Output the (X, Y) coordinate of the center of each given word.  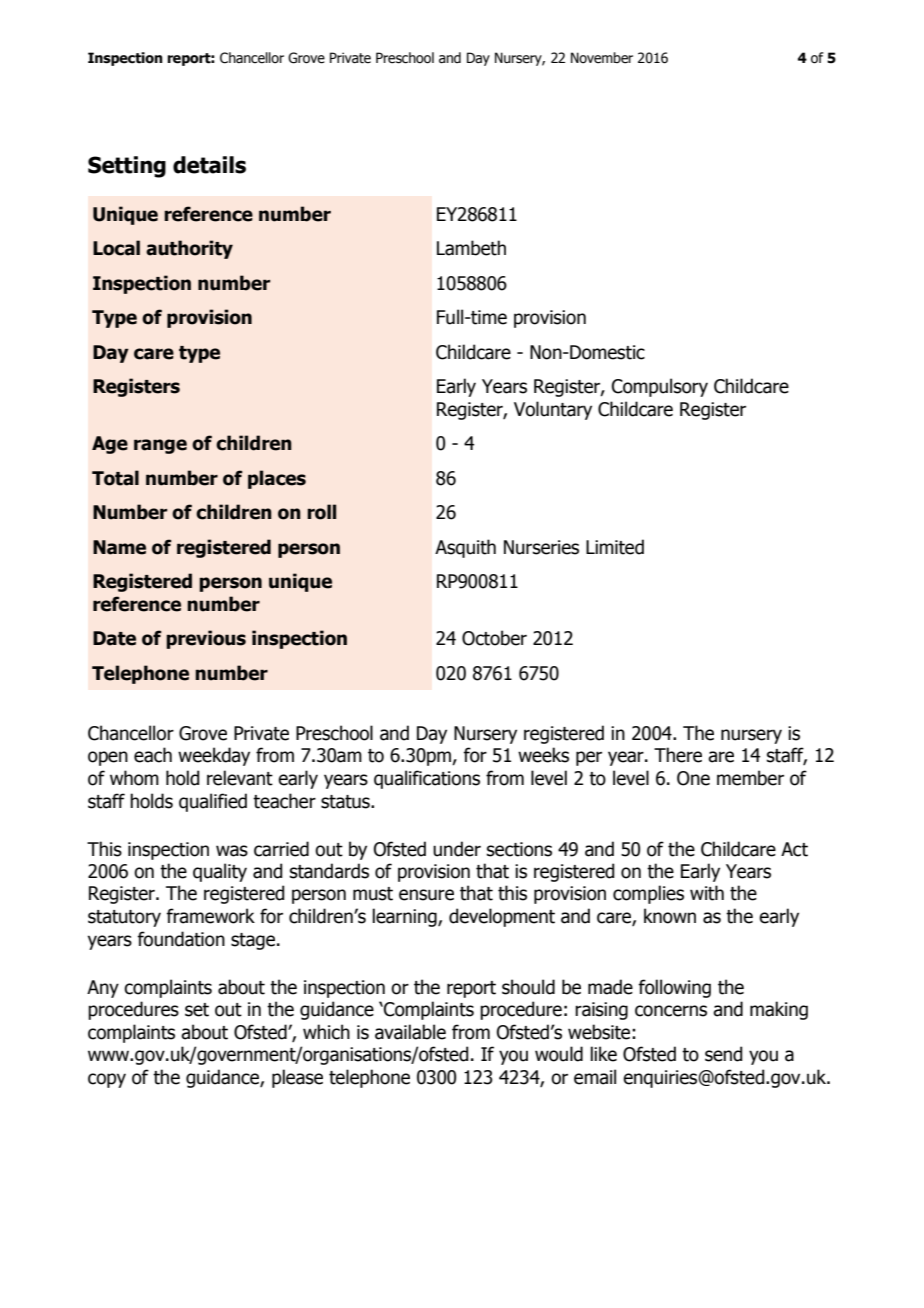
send (723, 1054)
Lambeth (471, 248)
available (410, 1032)
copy (107, 1080)
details (209, 165)
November (602, 58)
